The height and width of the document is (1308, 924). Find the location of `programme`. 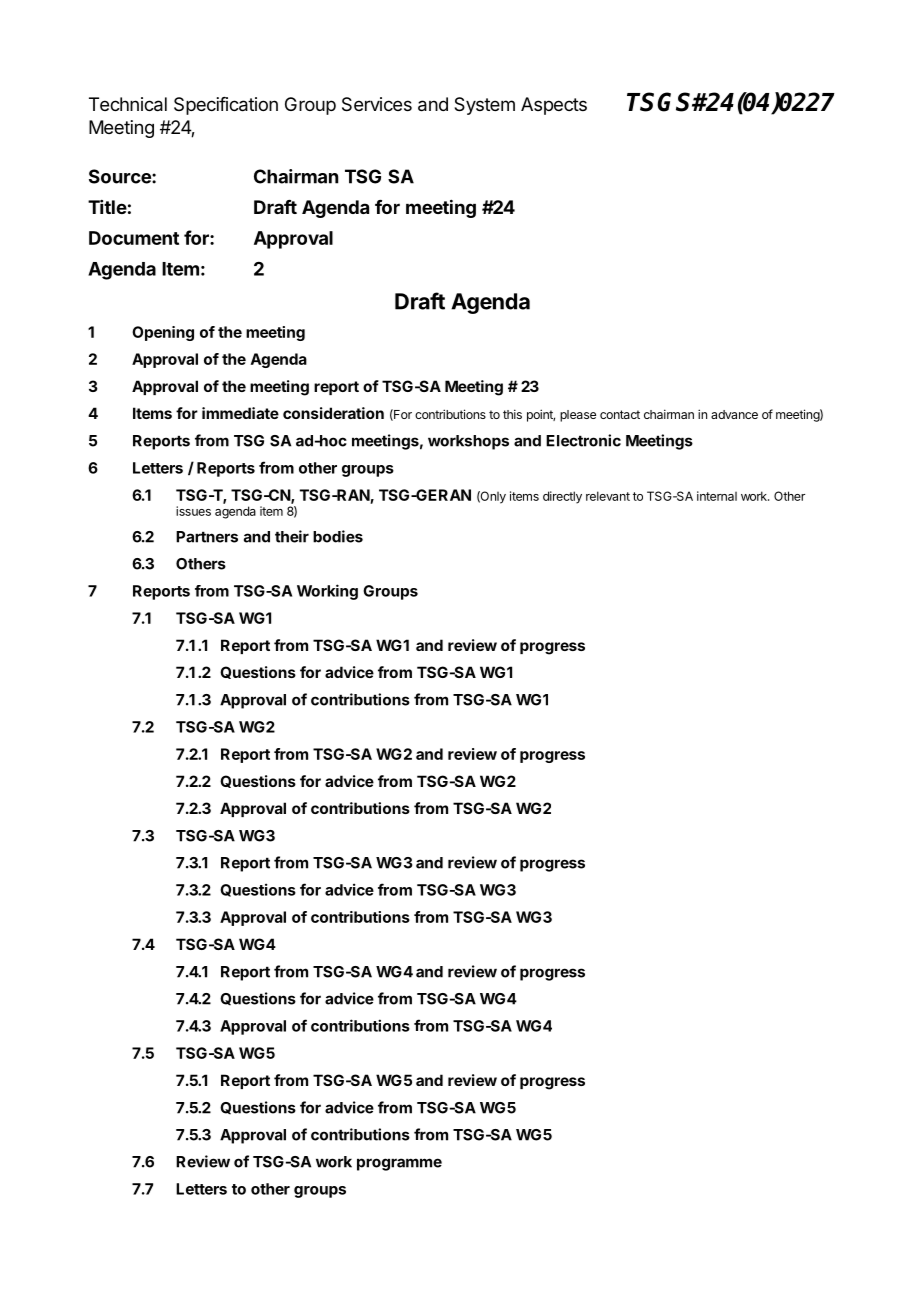

programme is located at coordinates (399, 1164).
